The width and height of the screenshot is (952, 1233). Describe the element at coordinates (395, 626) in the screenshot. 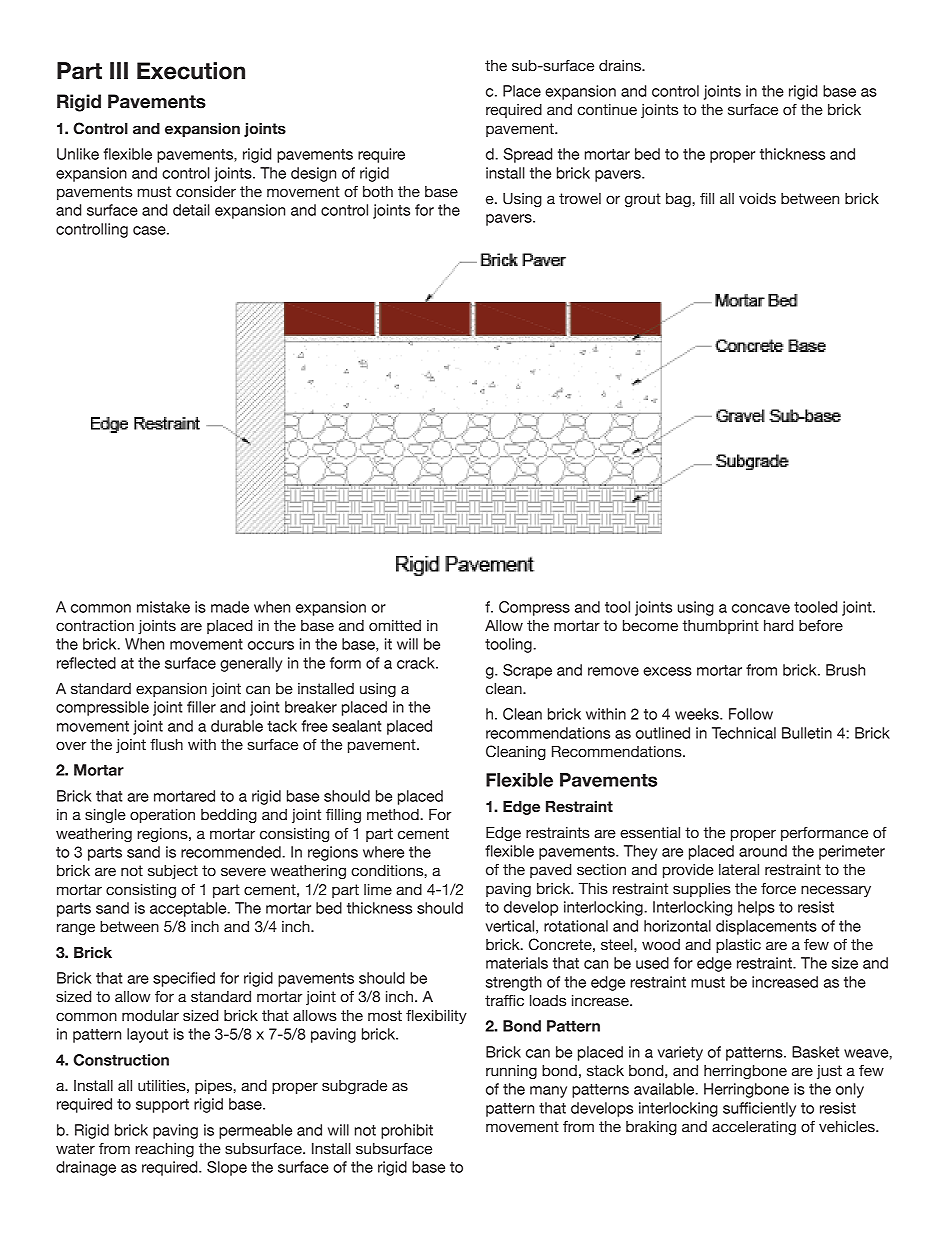

I see `omitted` at that location.
